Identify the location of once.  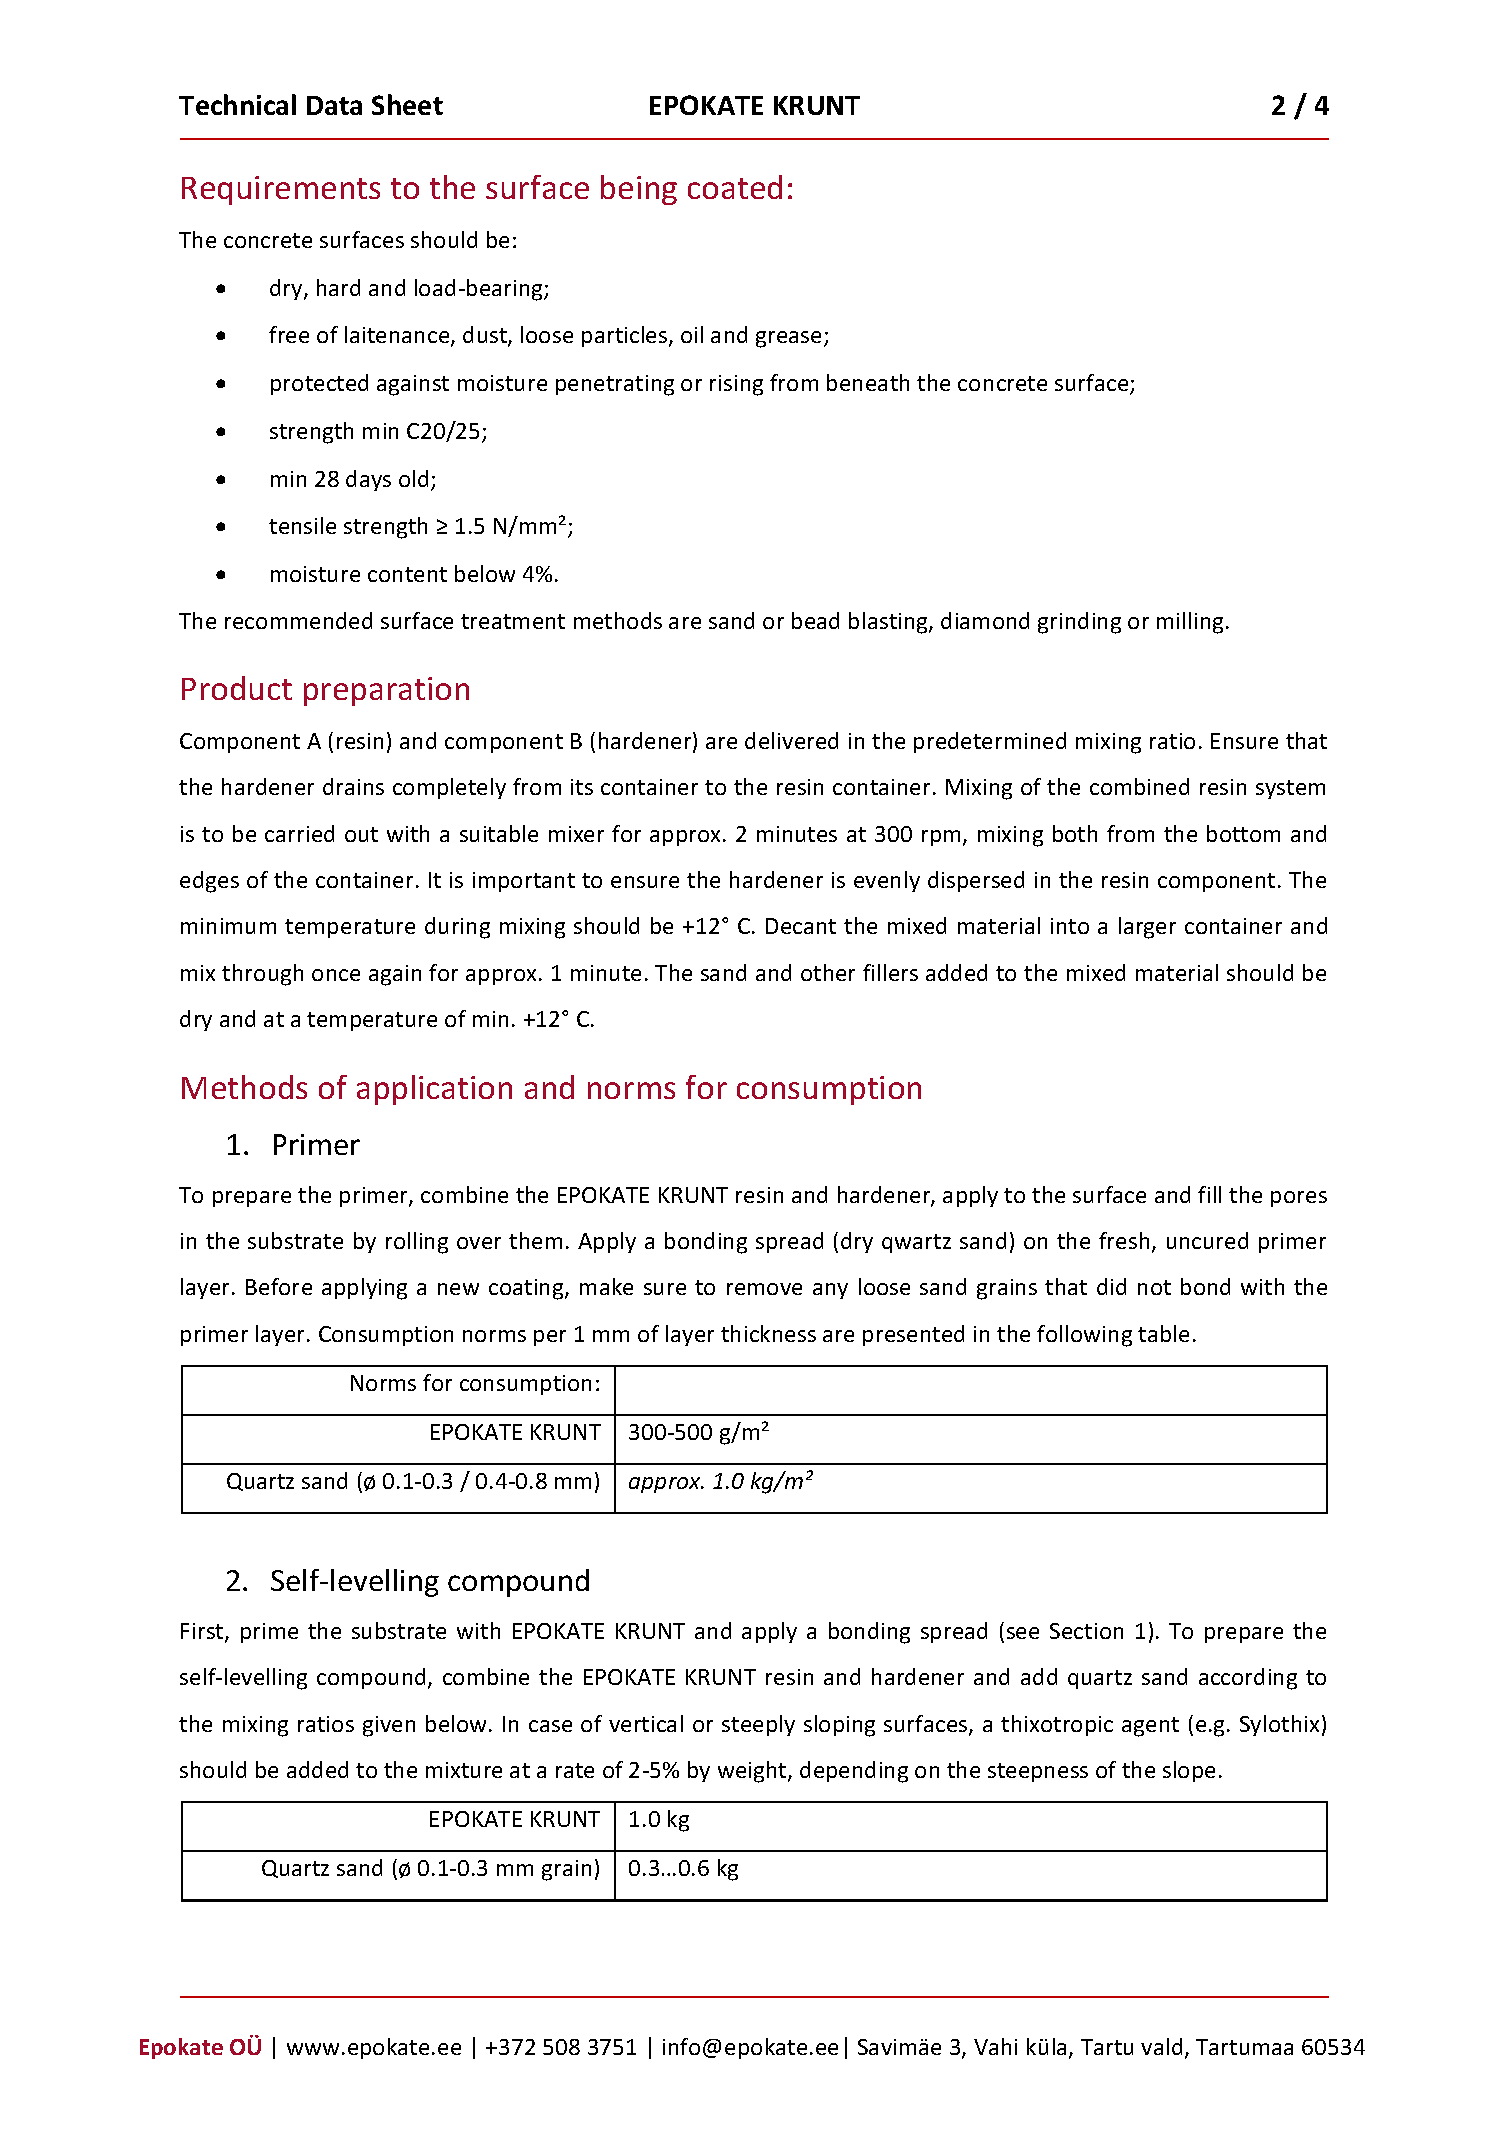
(336, 975).
